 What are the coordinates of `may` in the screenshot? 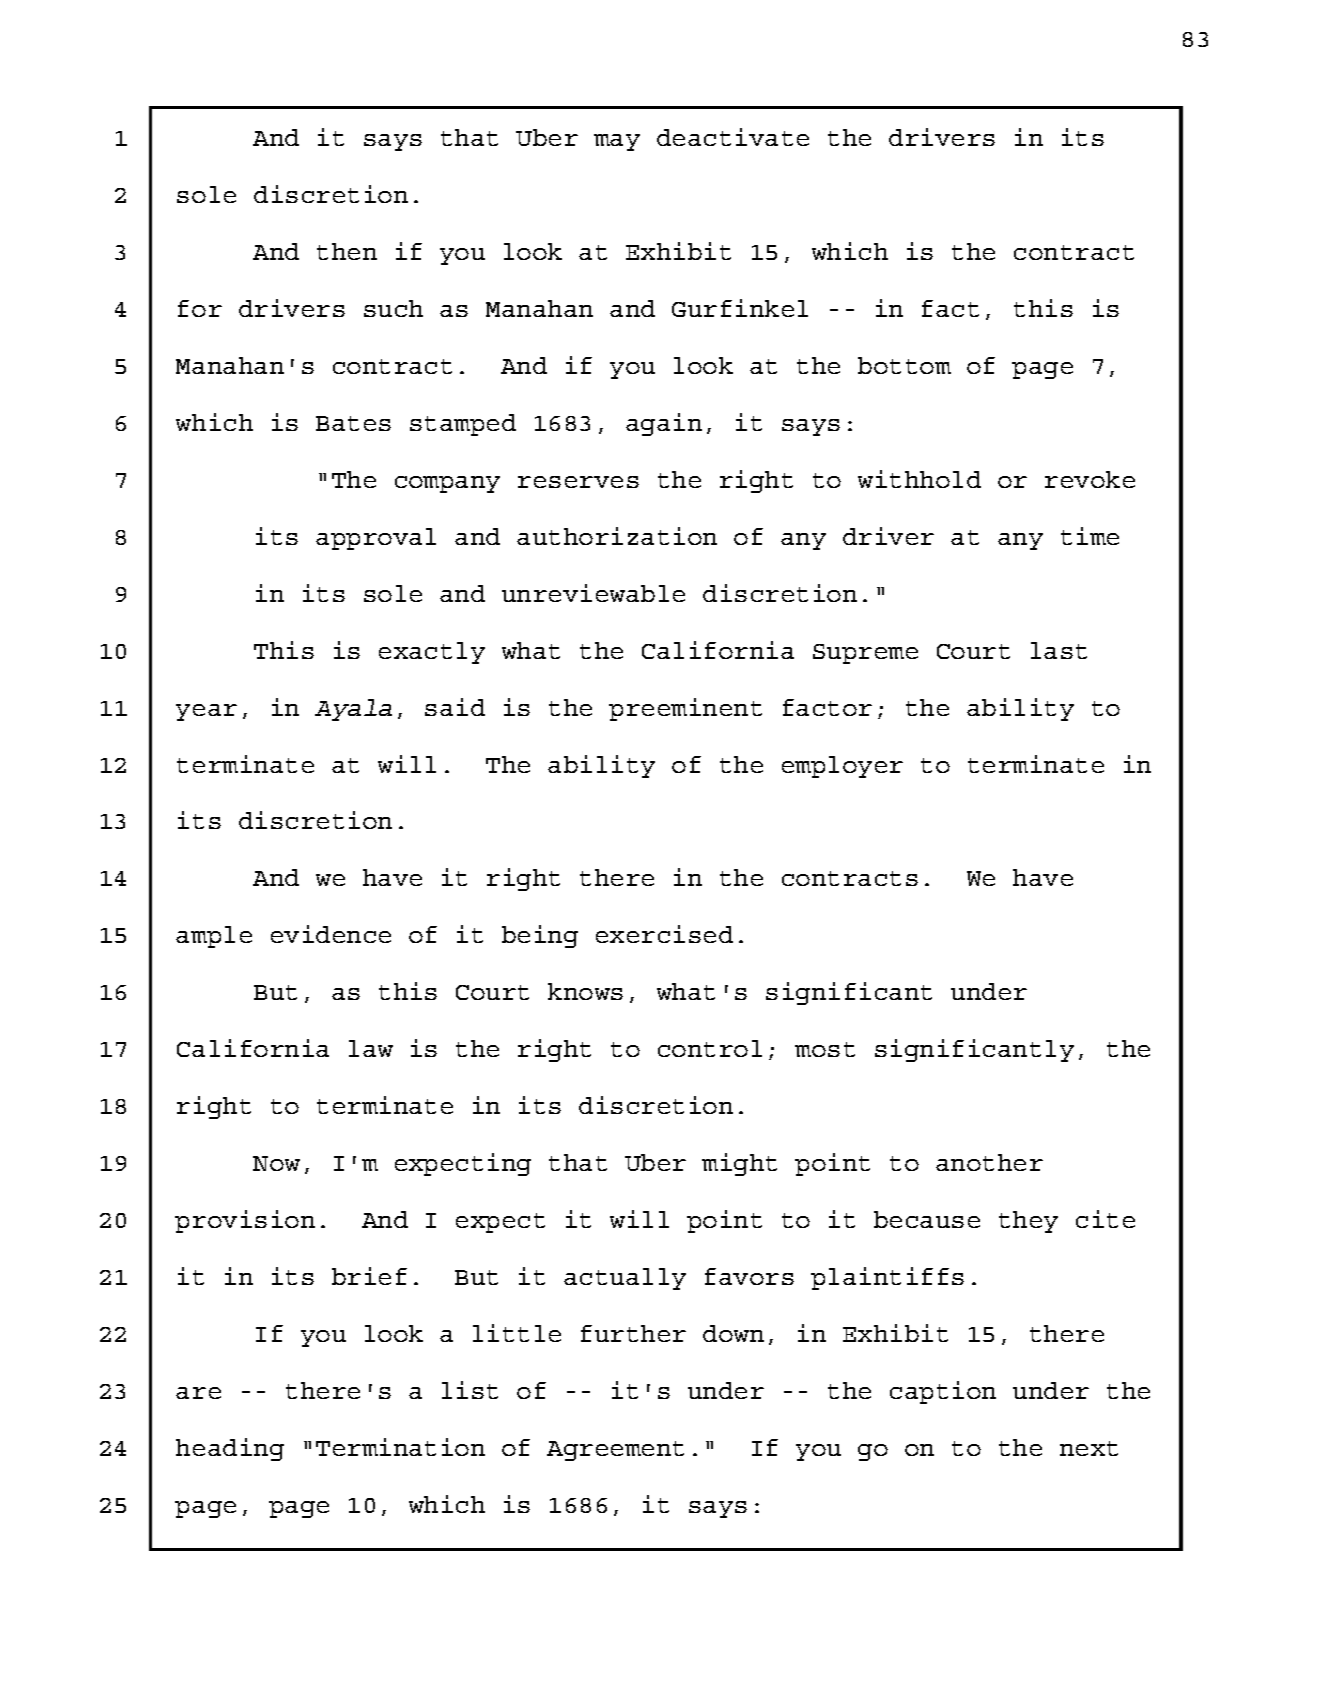 It's located at (617, 142).
